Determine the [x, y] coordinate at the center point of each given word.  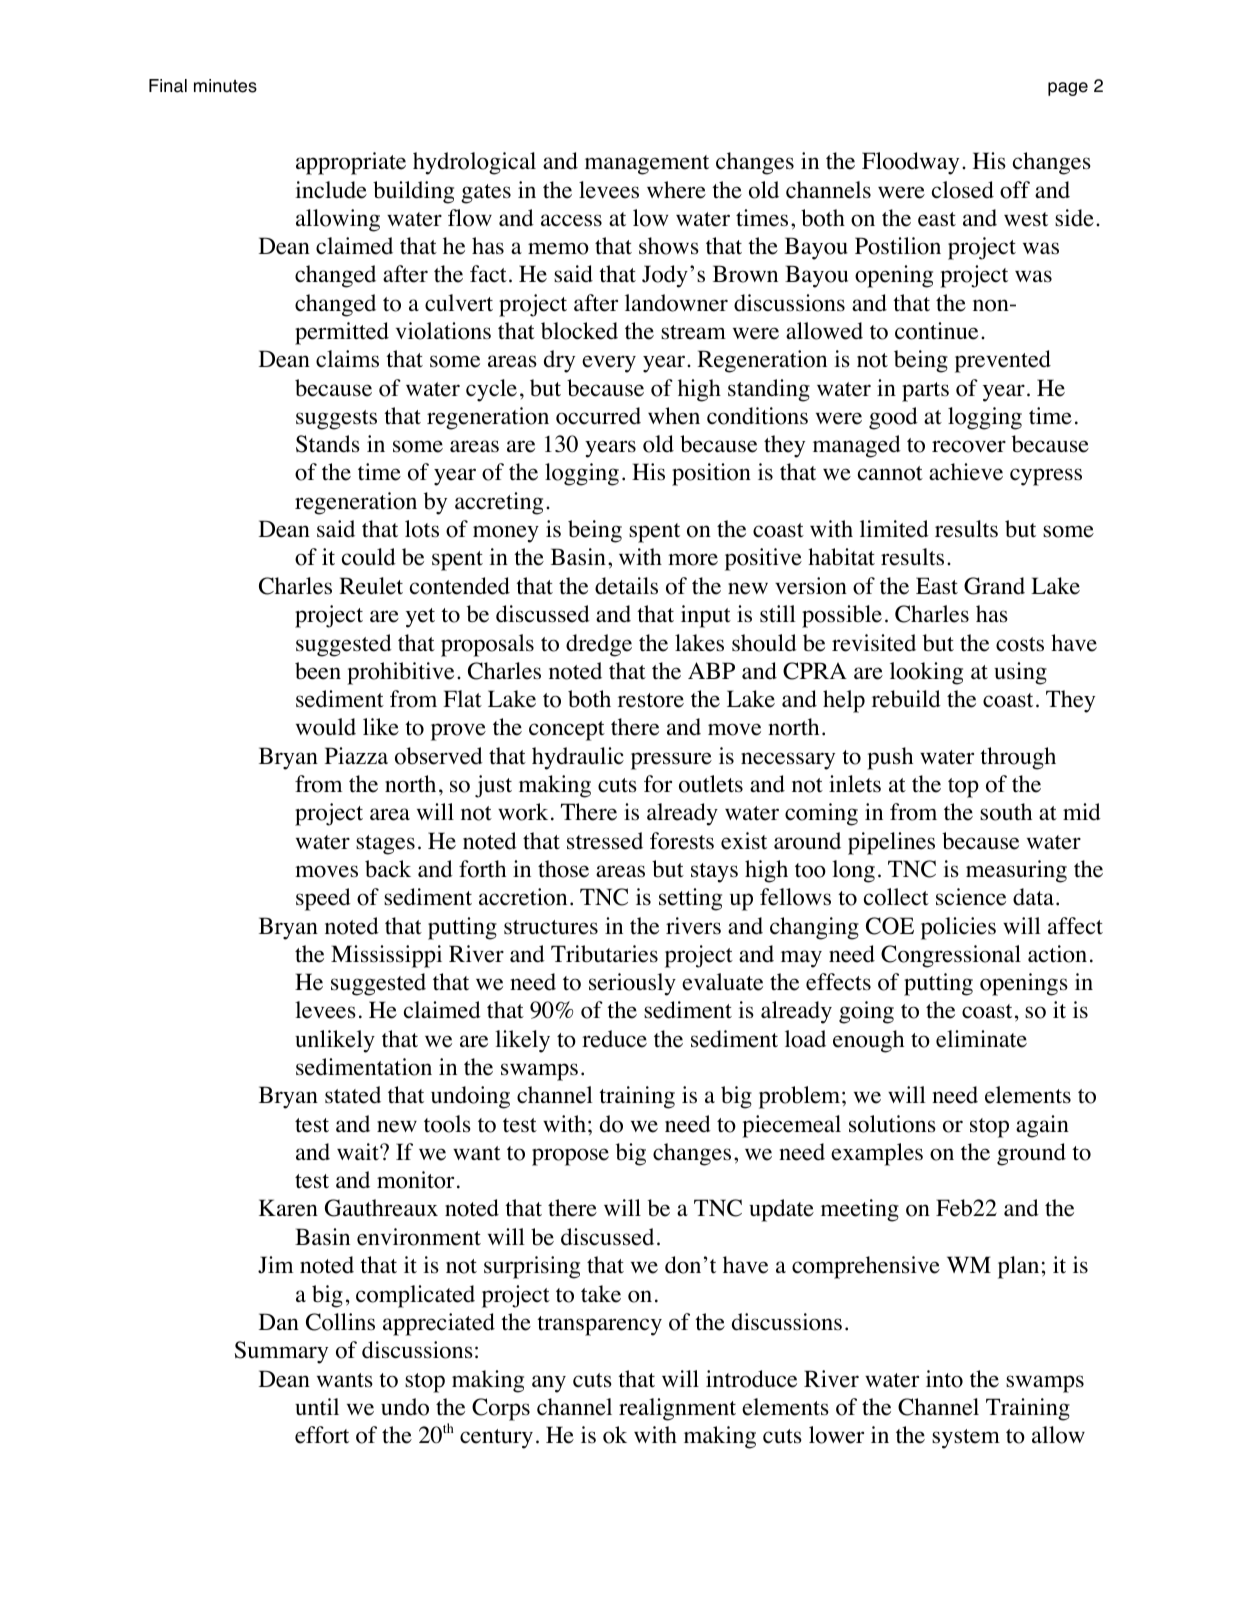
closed [963, 190]
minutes [225, 86]
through [1018, 758]
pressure [671, 761]
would [326, 727]
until [317, 1407]
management [647, 165]
